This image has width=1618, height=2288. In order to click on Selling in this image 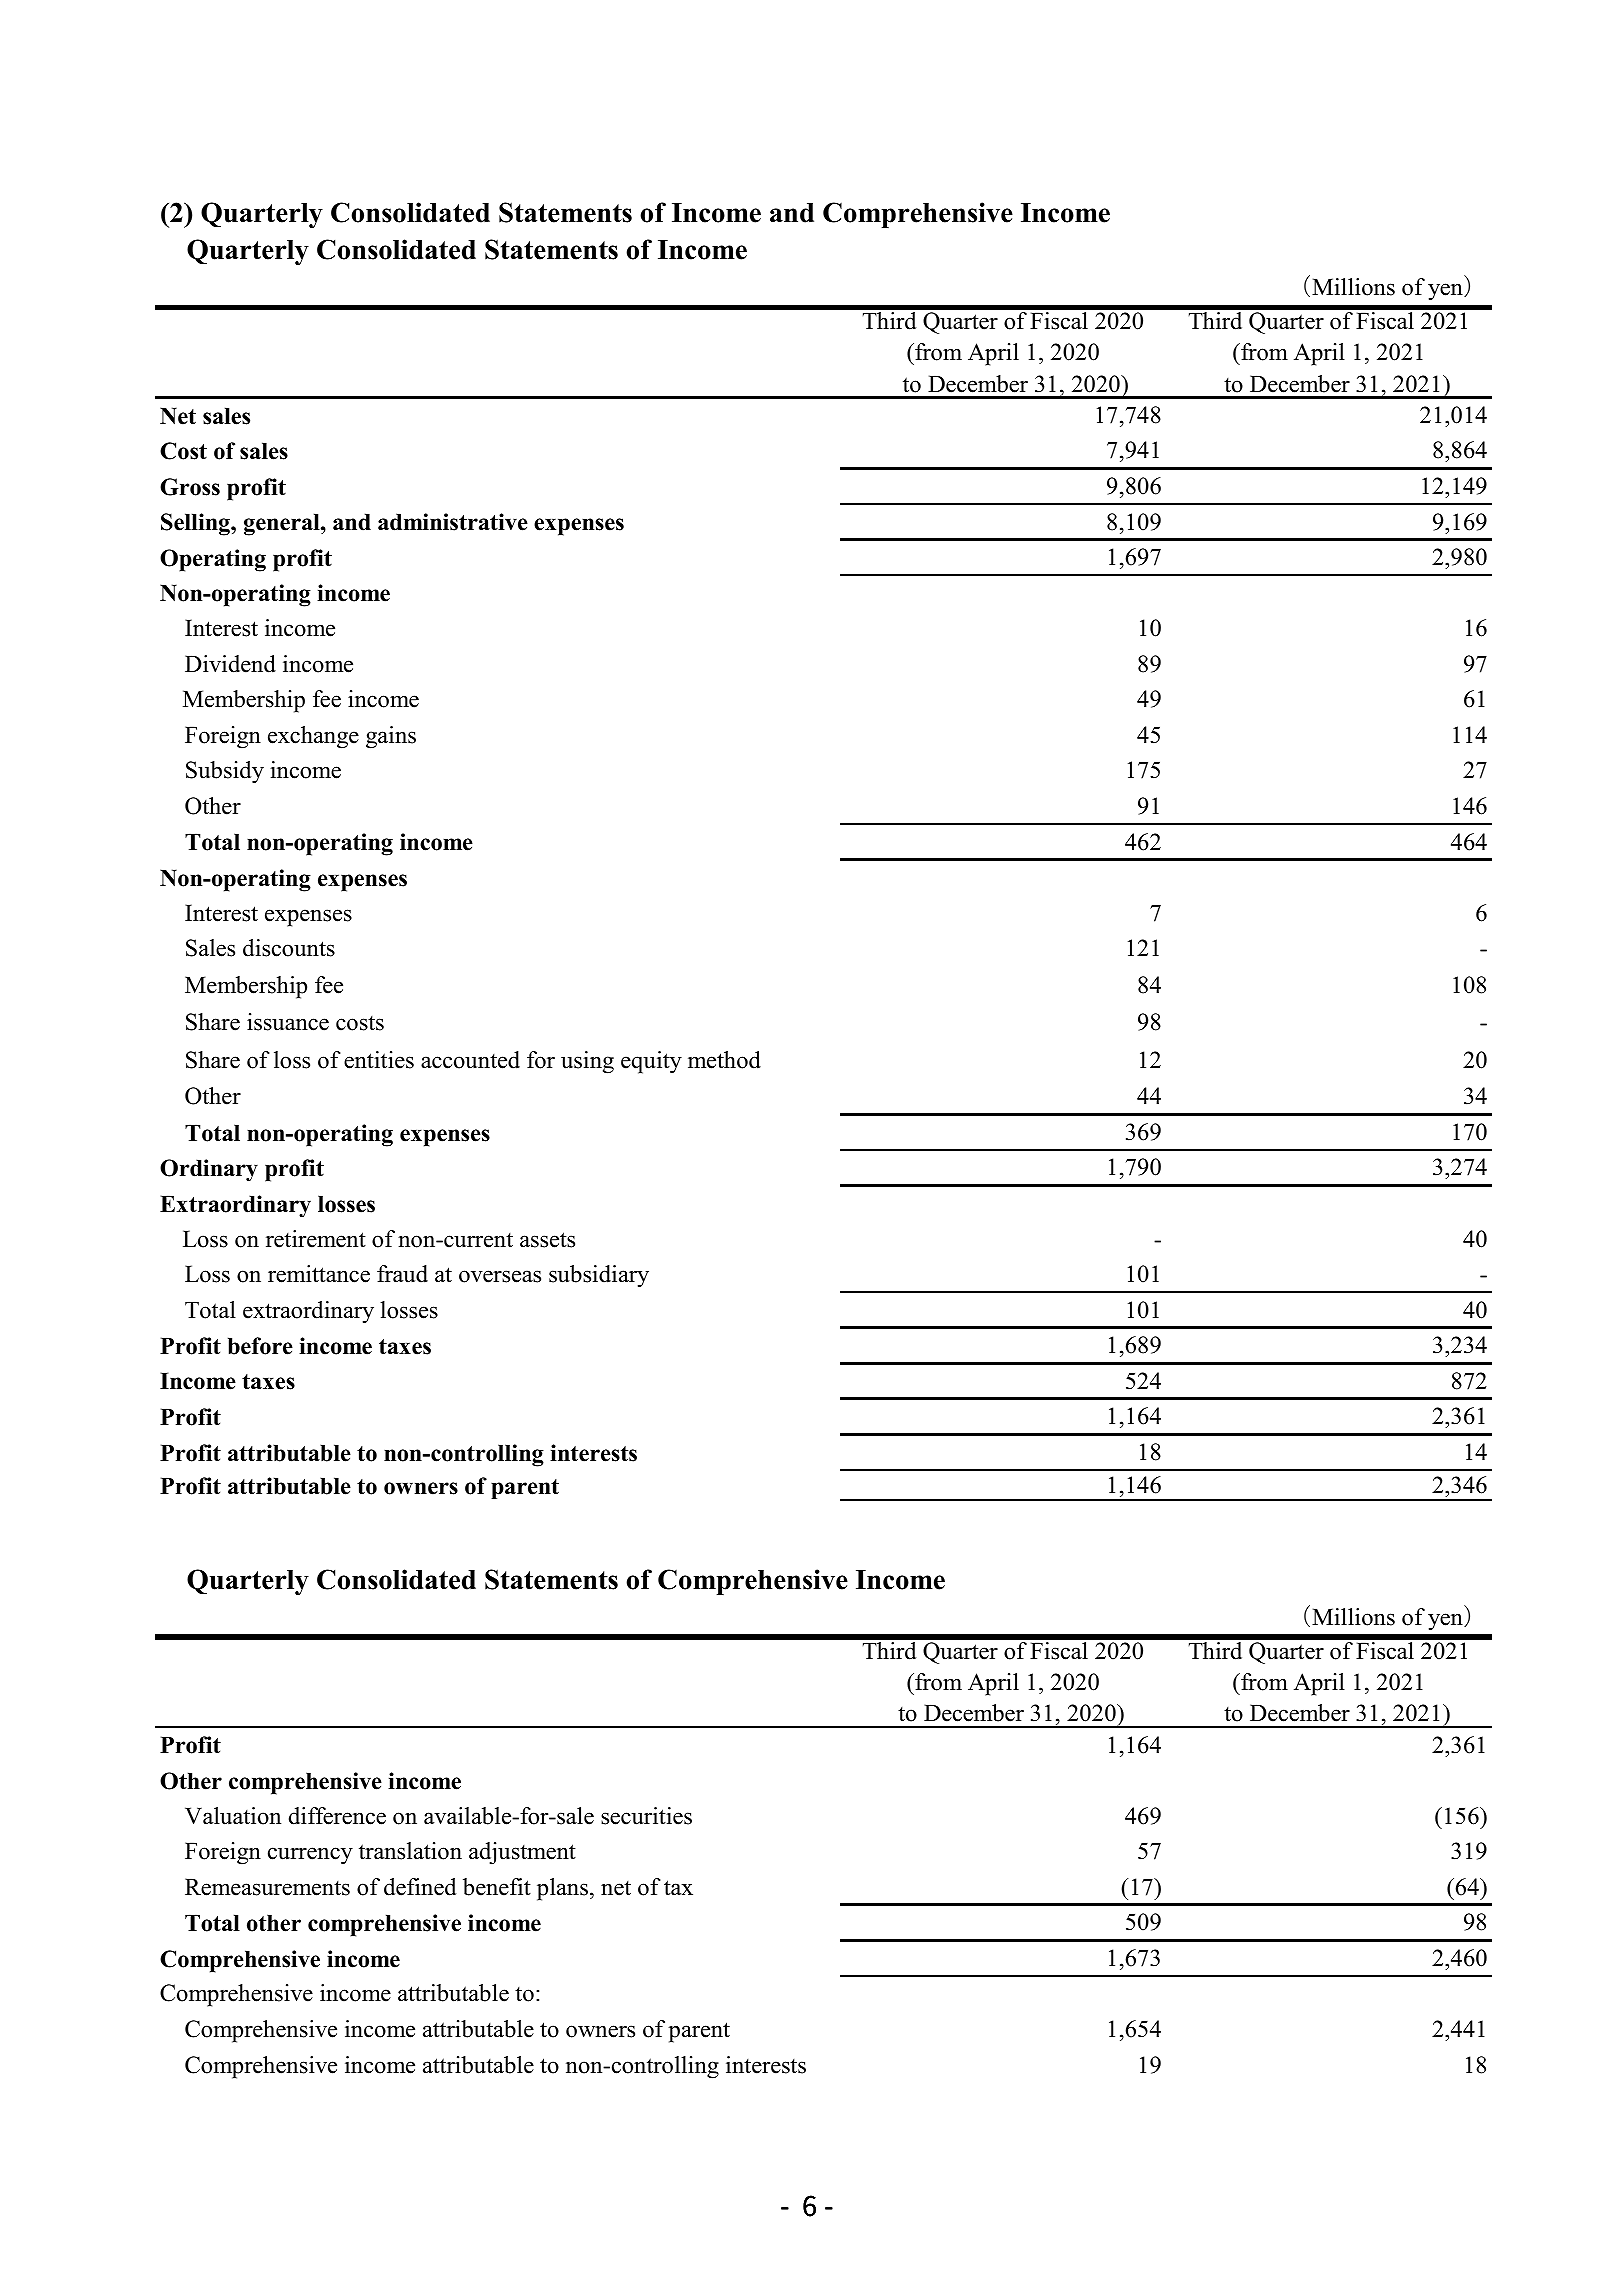, I will do `click(196, 524)`.
